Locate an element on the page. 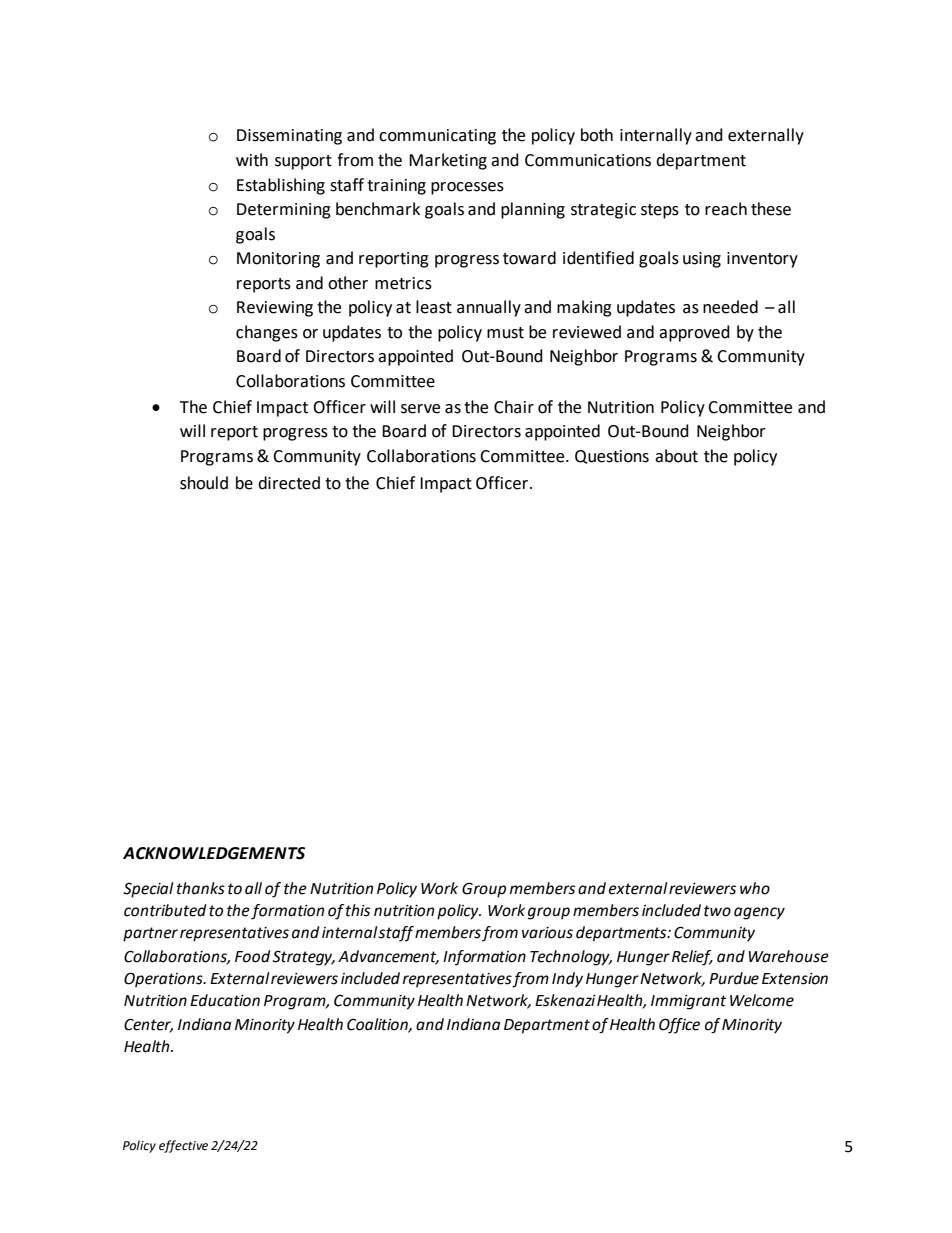 This page has width=952, height=1233. effective is located at coordinates (183, 1146).
